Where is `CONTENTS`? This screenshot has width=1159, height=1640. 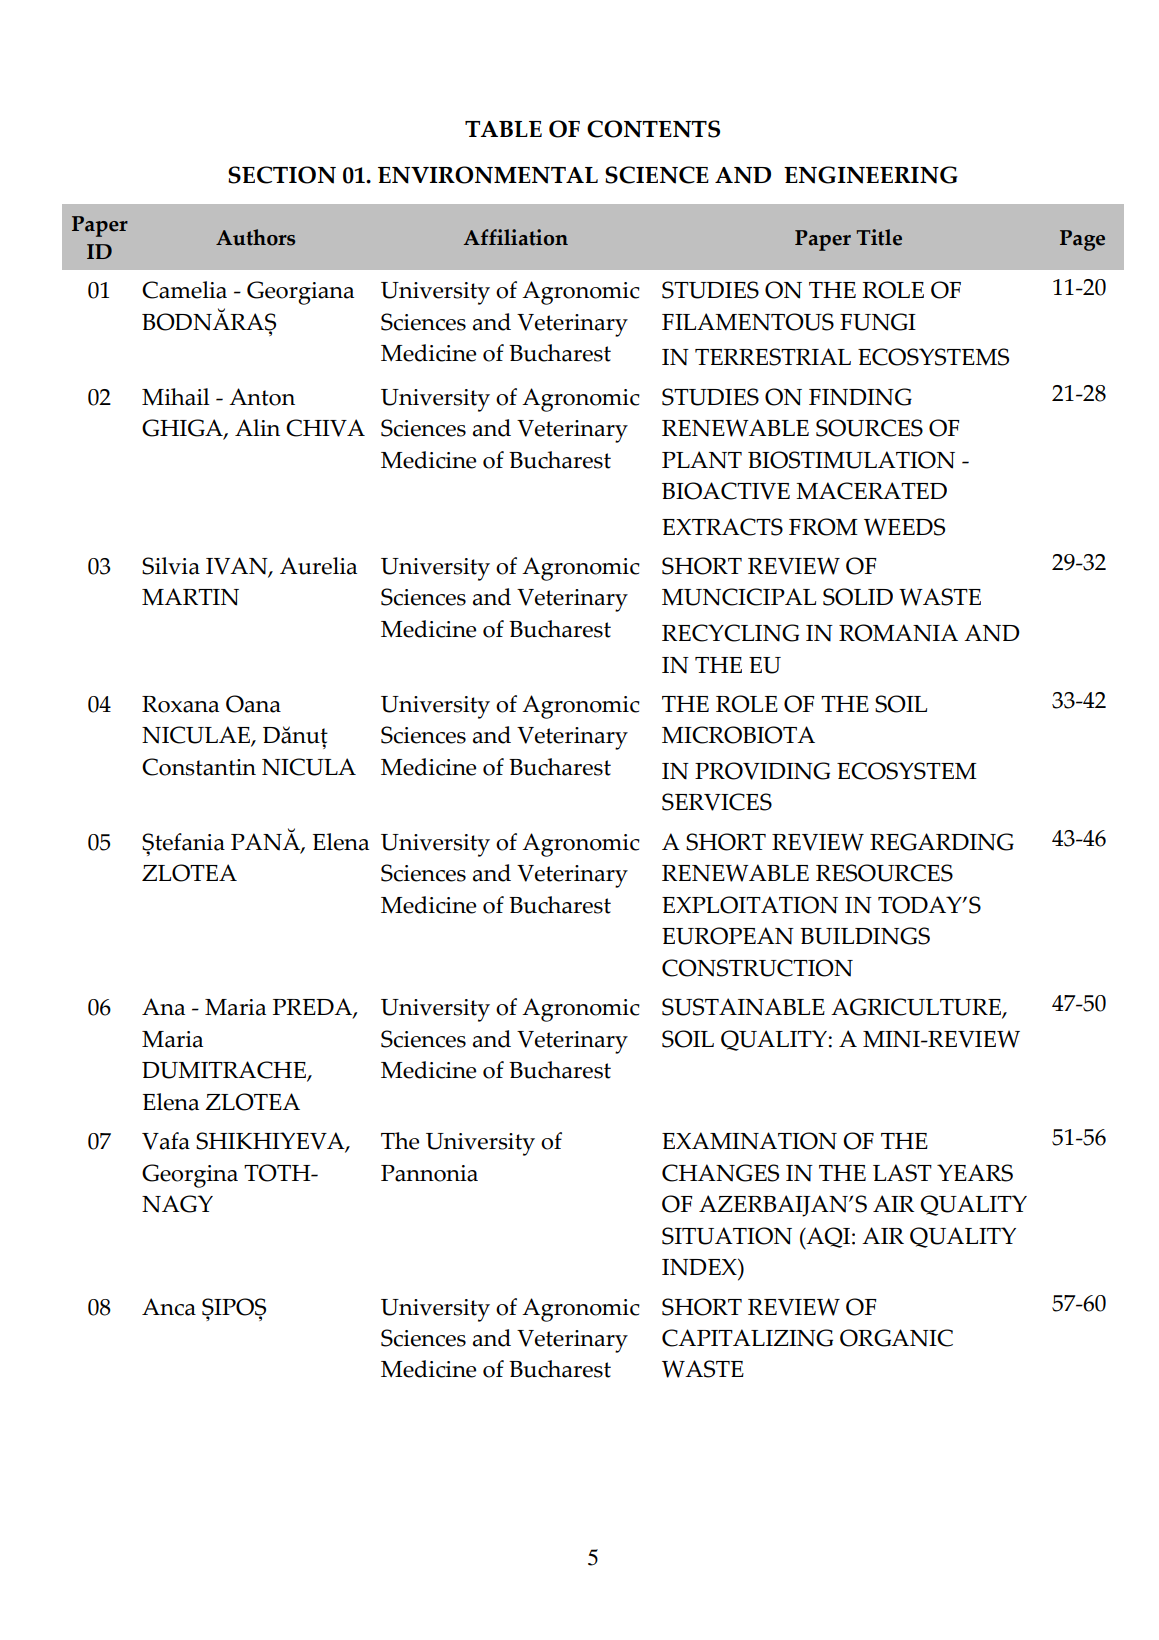 CONTENTS is located at coordinates (653, 129).
